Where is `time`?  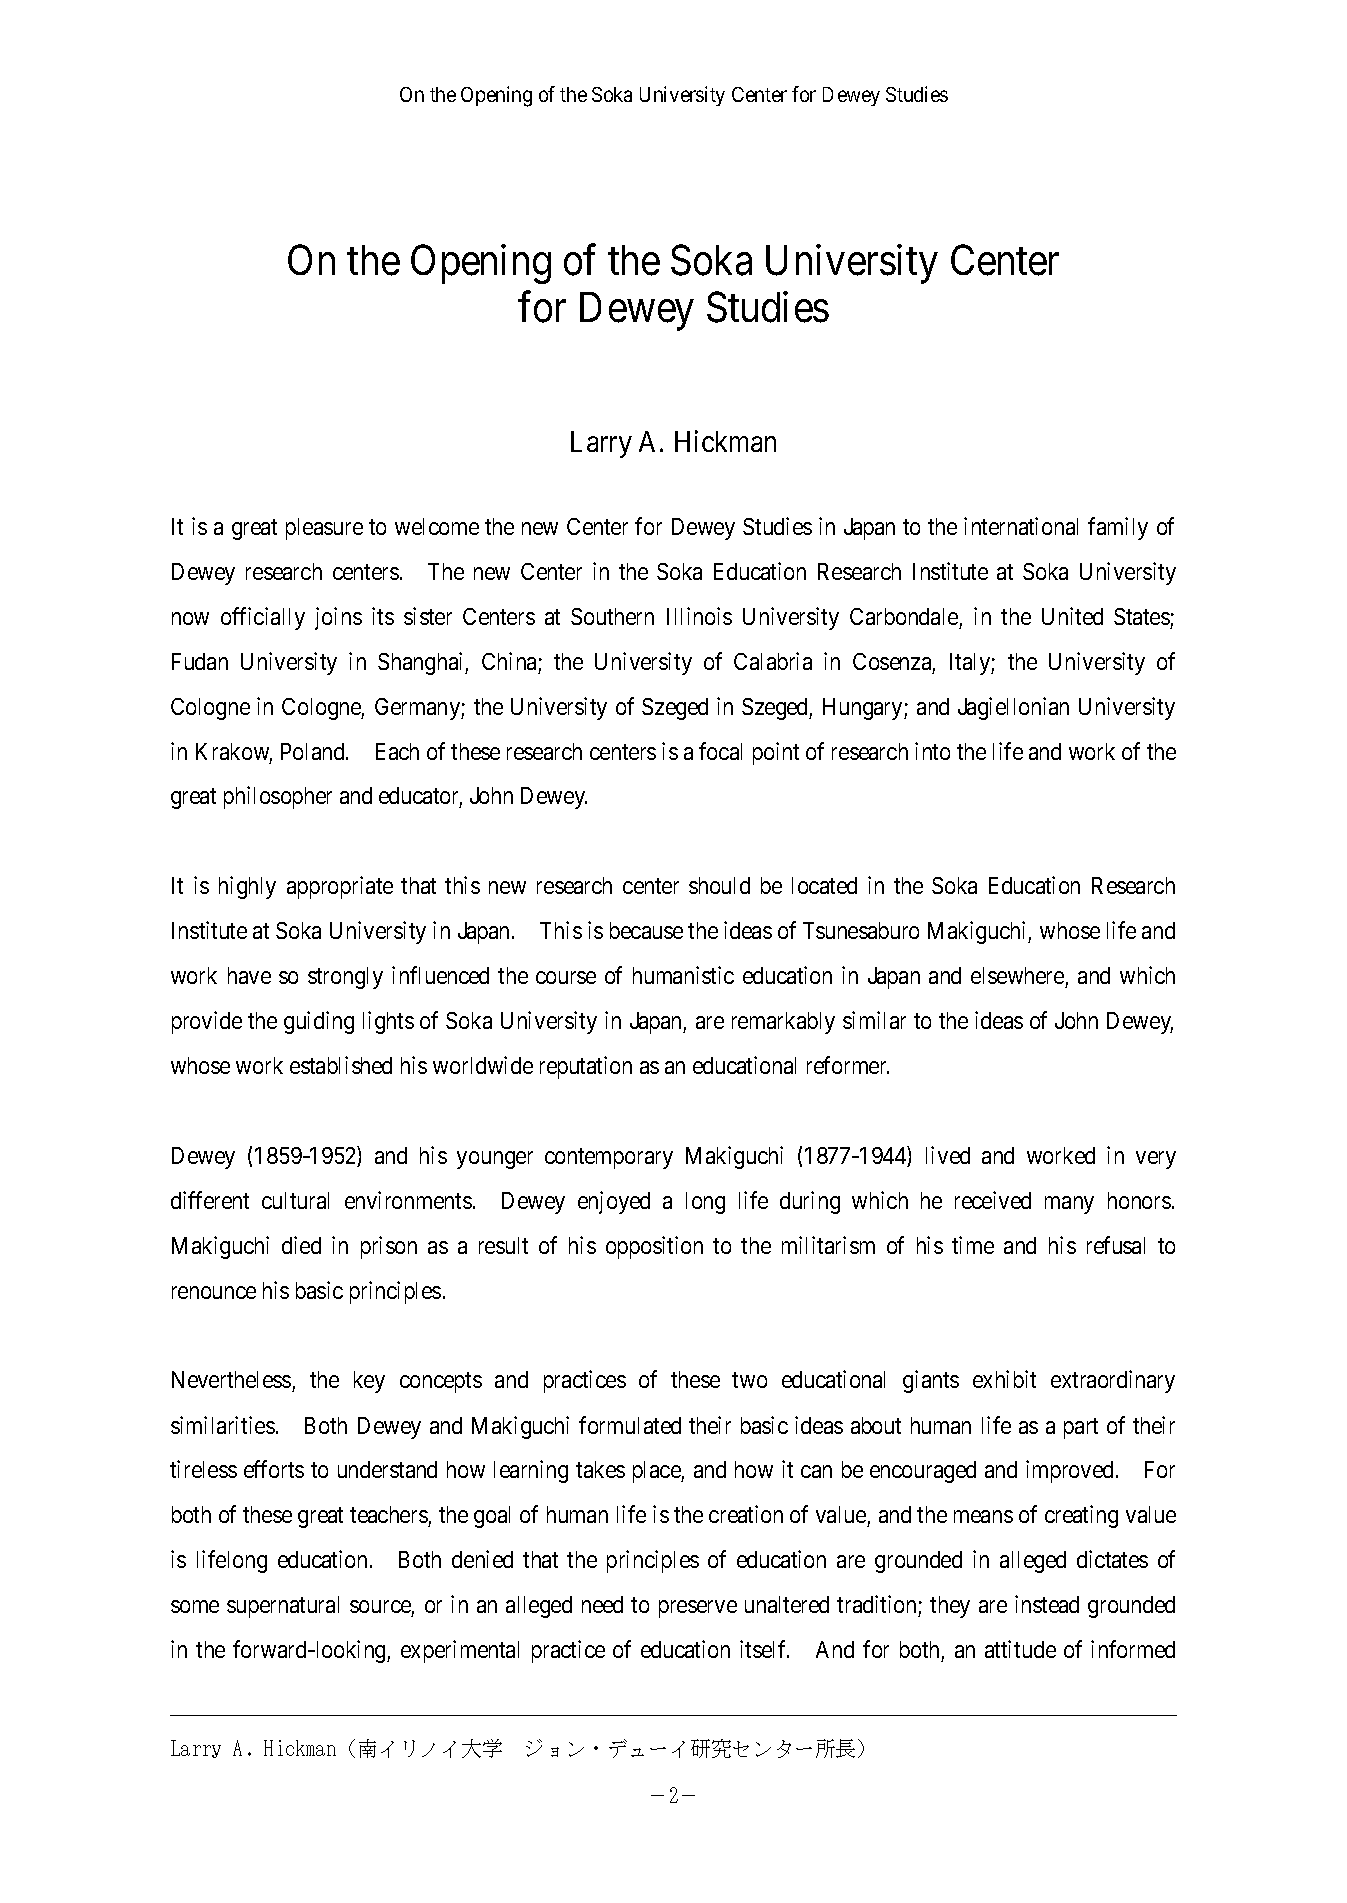 time is located at coordinates (973, 1245).
